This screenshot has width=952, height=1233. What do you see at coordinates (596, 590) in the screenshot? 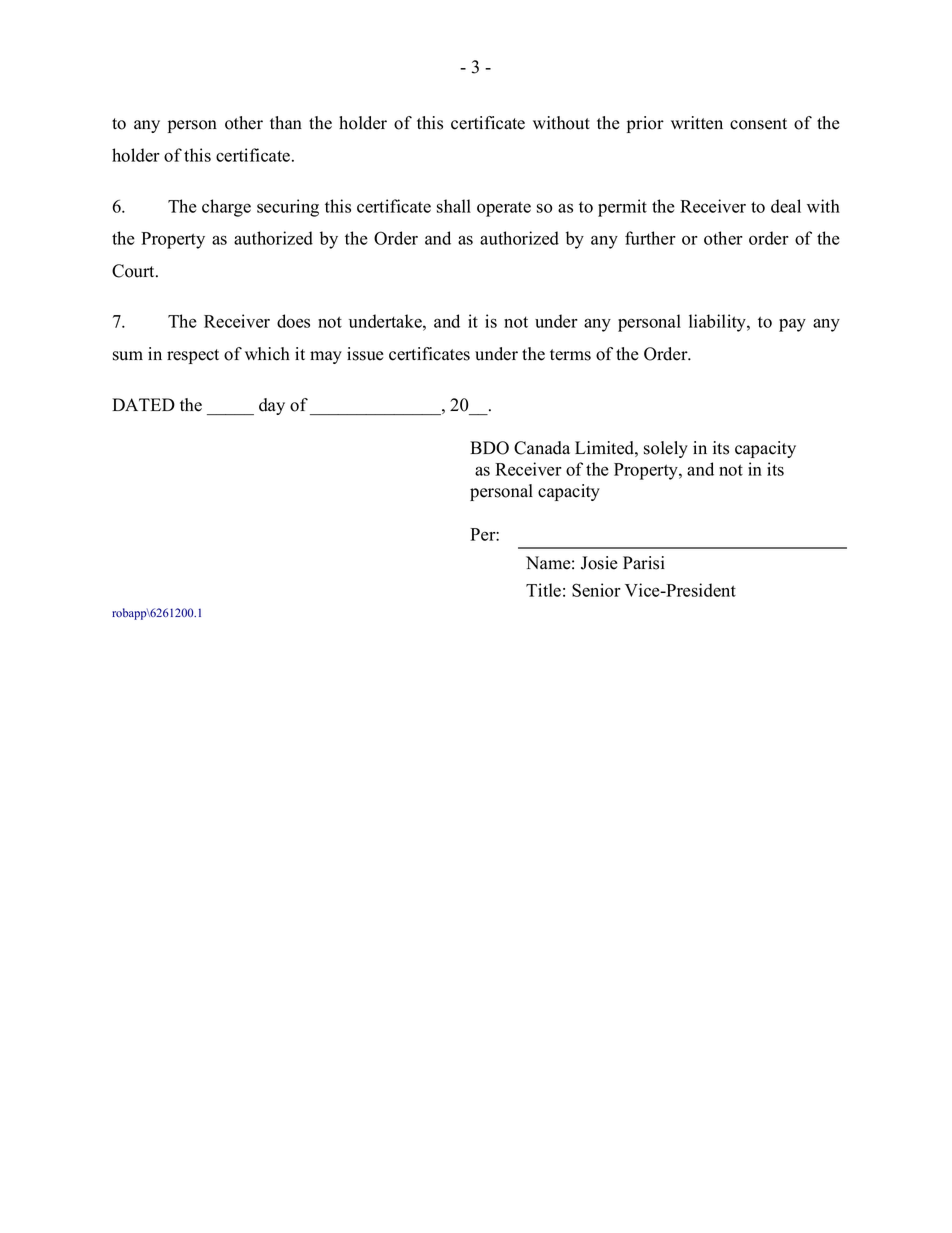
I see `Senior` at bounding box center [596, 590].
